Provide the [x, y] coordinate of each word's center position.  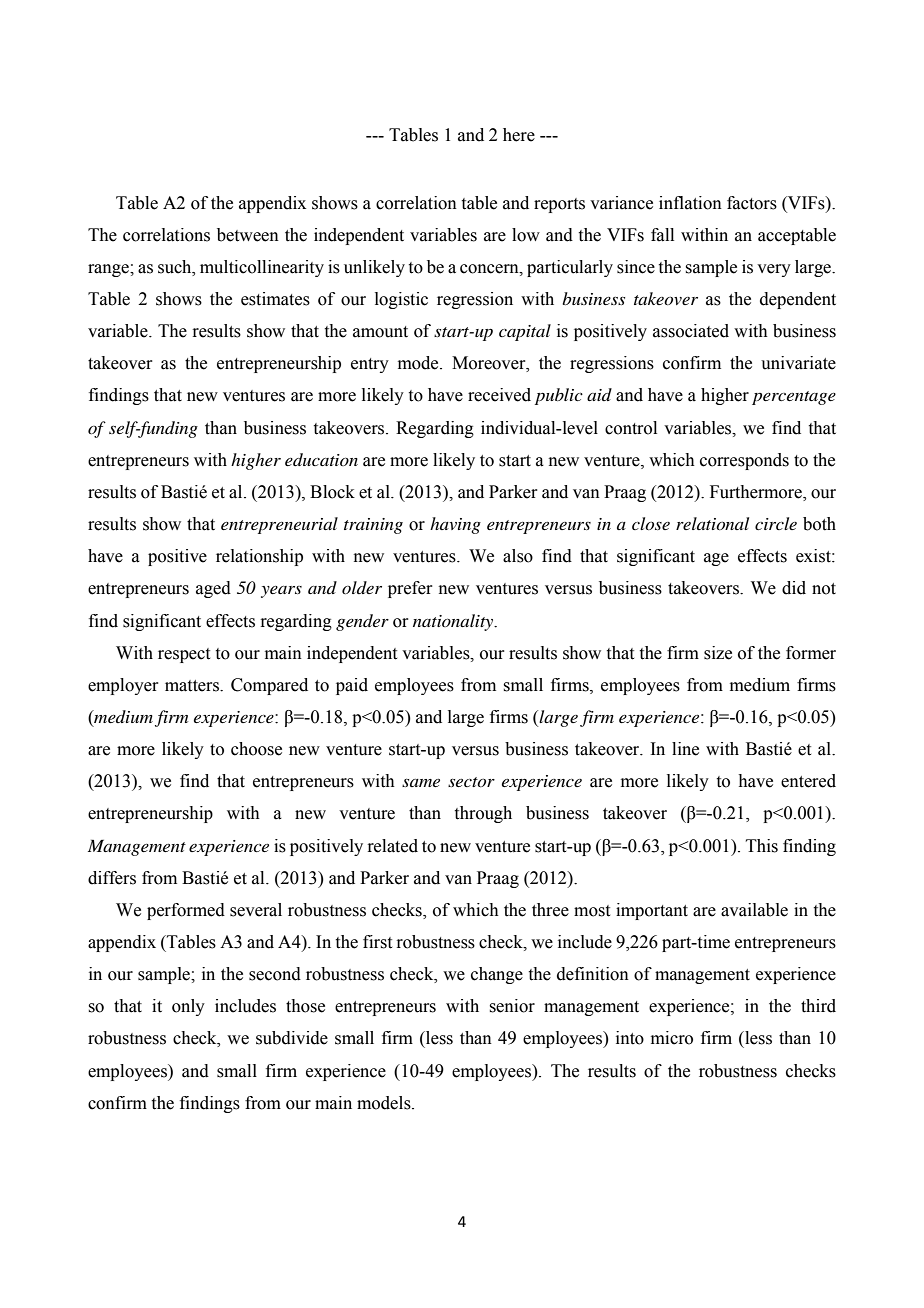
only [188, 1007]
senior [512, 1006]
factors [752, 203]
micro [672, 1038]
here [519, 135]
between [248, 235]
